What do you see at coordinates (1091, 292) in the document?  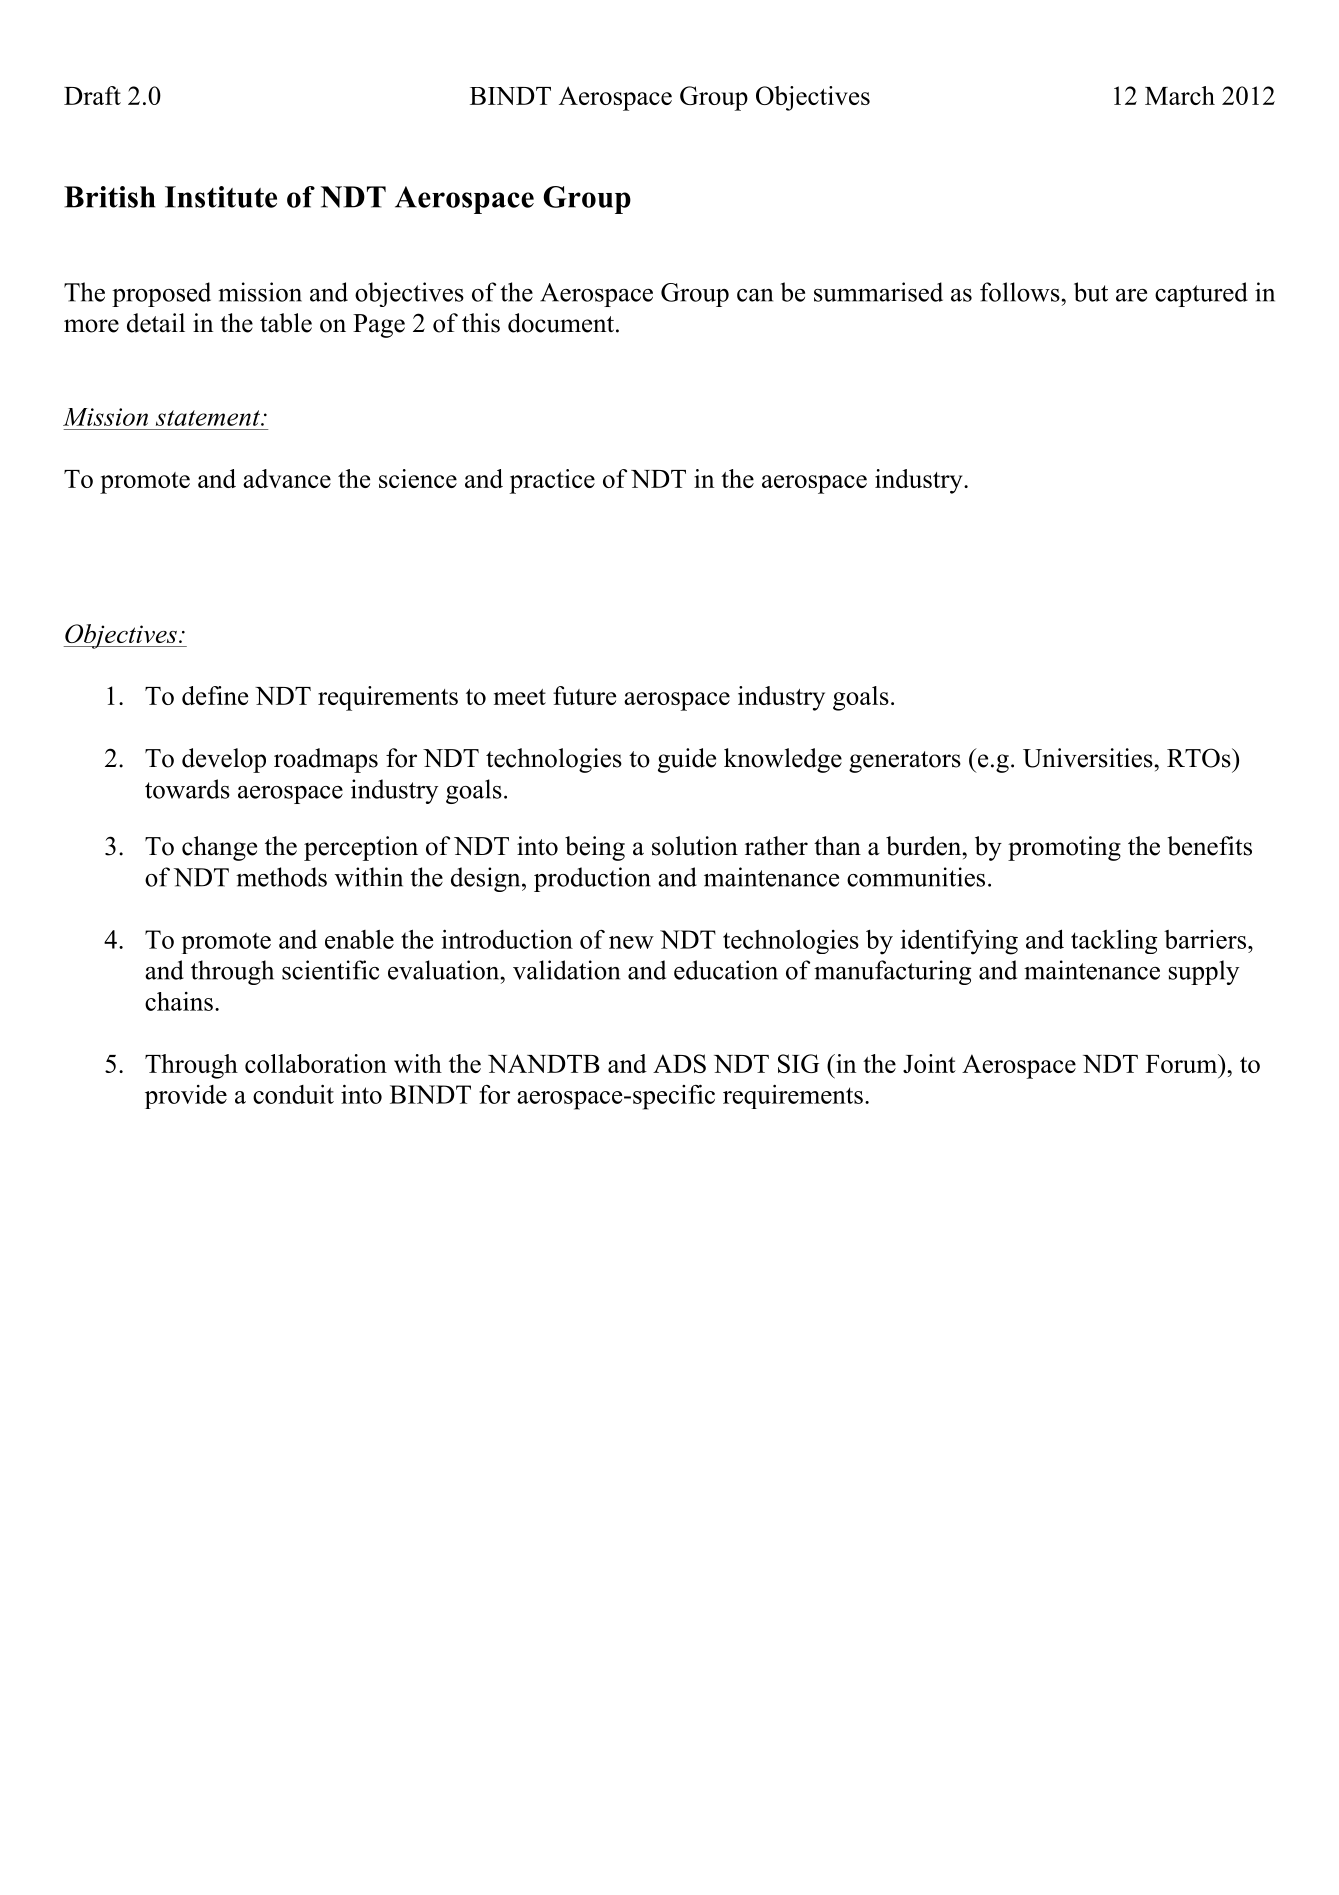 I see `but` at bounding box center [1091, 292].
